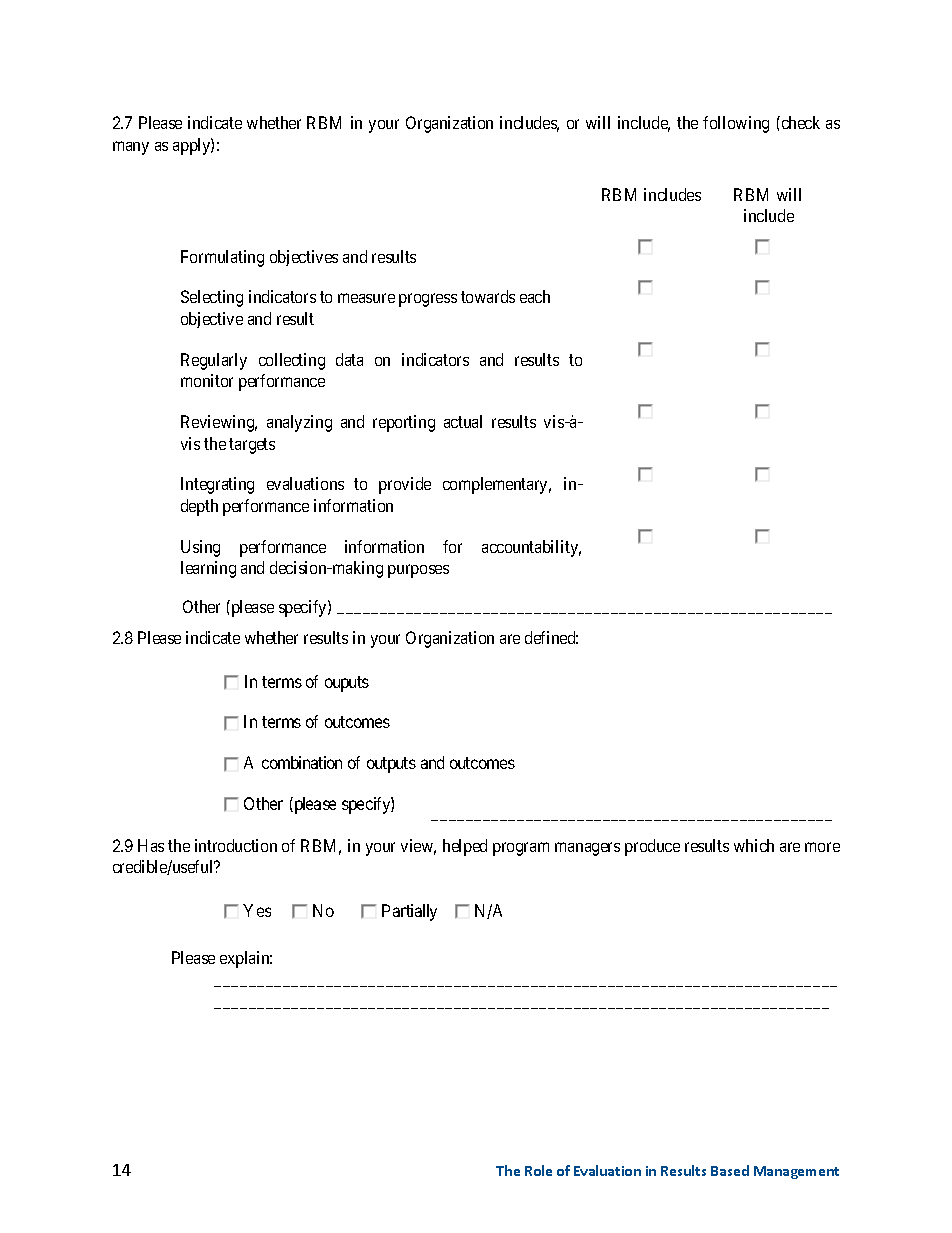 The height and width of the screenshot is (1233, 952). What do you see at coordinates (535, 296) in the screenshot?
I see `each` at bounding box center [535, 296].
